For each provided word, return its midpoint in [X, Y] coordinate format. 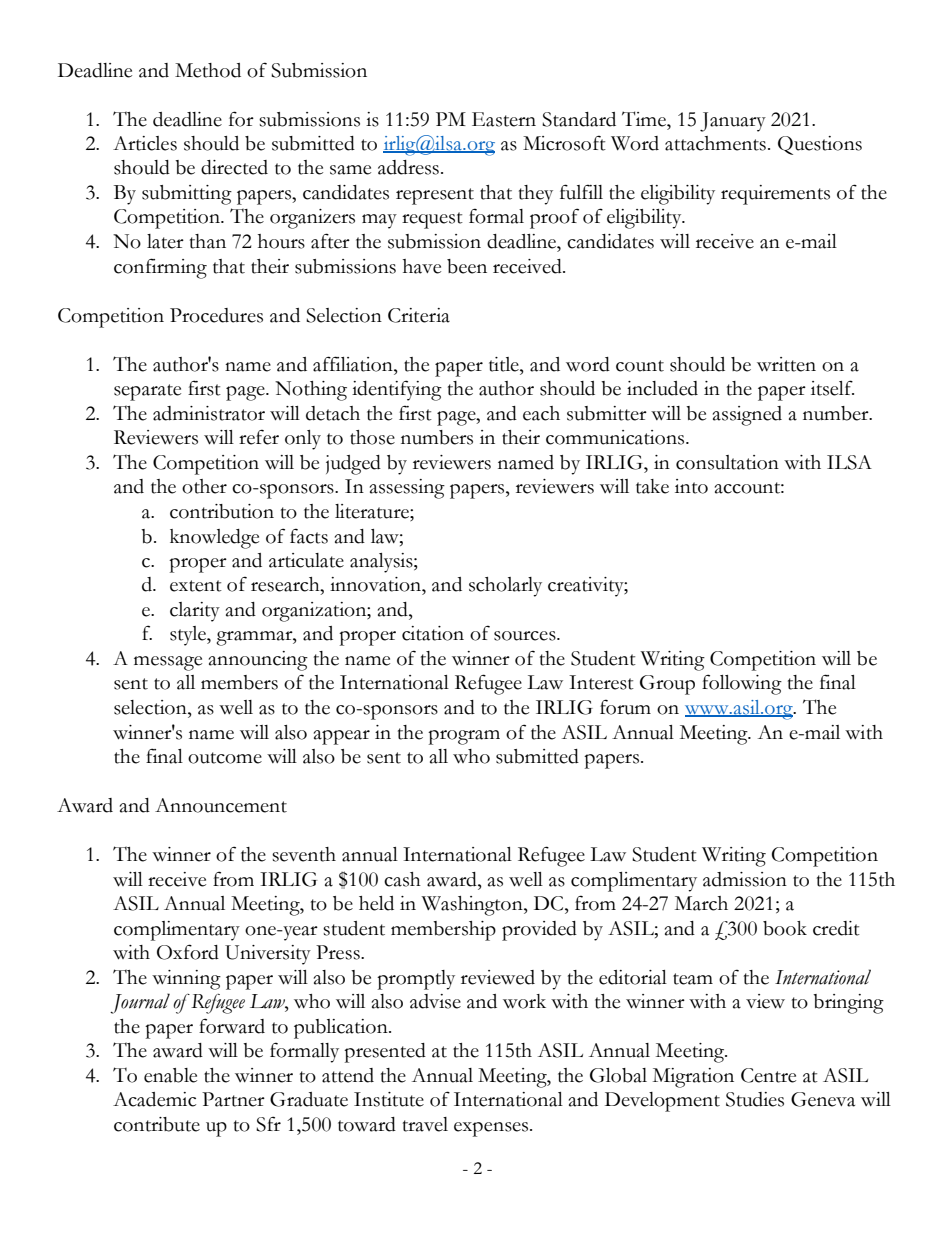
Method [208, 70]
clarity [195, 612]
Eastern [504, 119]
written [786, 364]
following [742, 684]
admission [745, 879]
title [505, 364]
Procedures [216, 315]
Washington [473, 906]
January [733, 122]
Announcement [221, 805]
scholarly [505, 587]
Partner [233, 1099]
